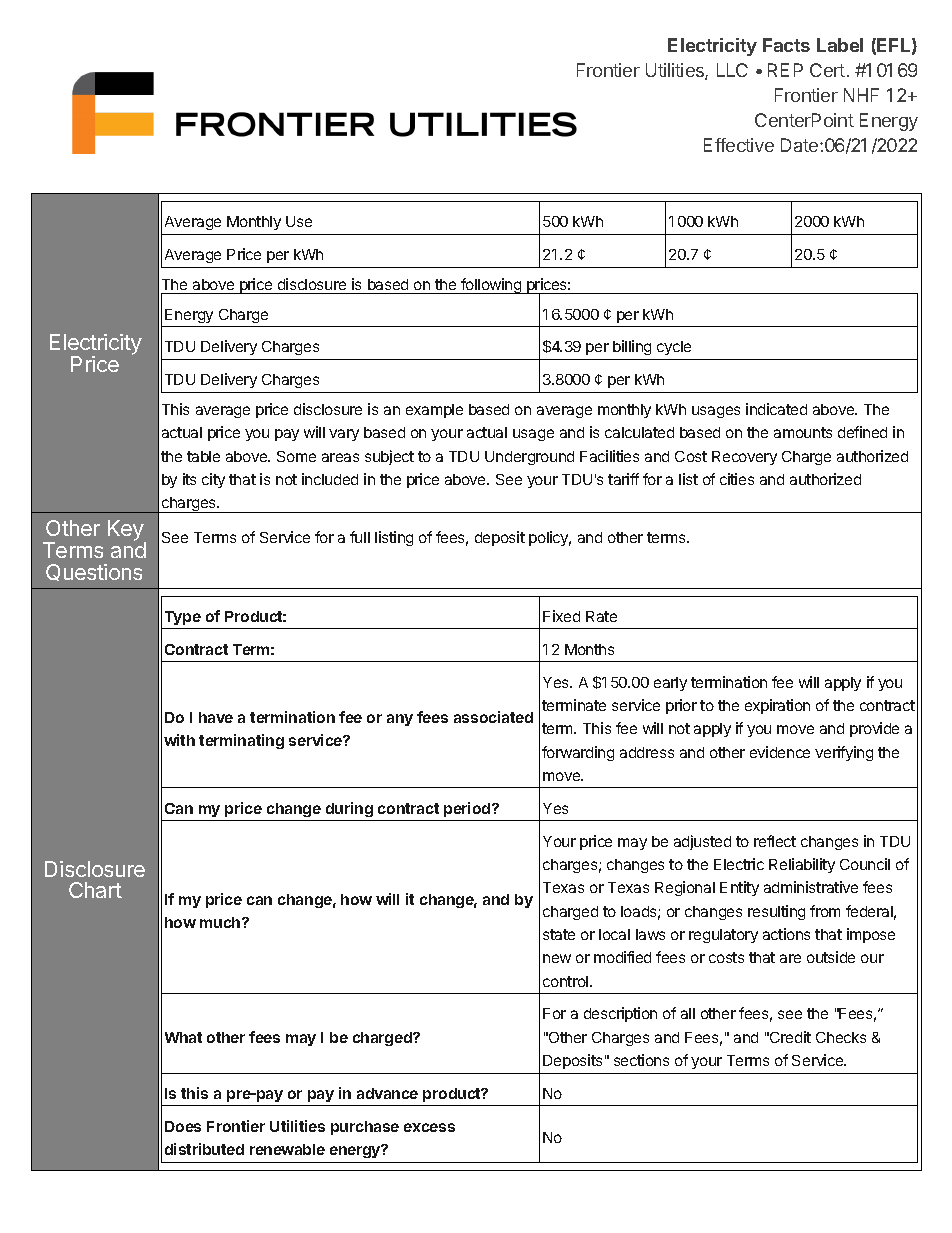 This image has width=952, height=1233. What do you see at coordinates (674, 348) in the image?
I see `cycle` at bounding box center [674, 348].
